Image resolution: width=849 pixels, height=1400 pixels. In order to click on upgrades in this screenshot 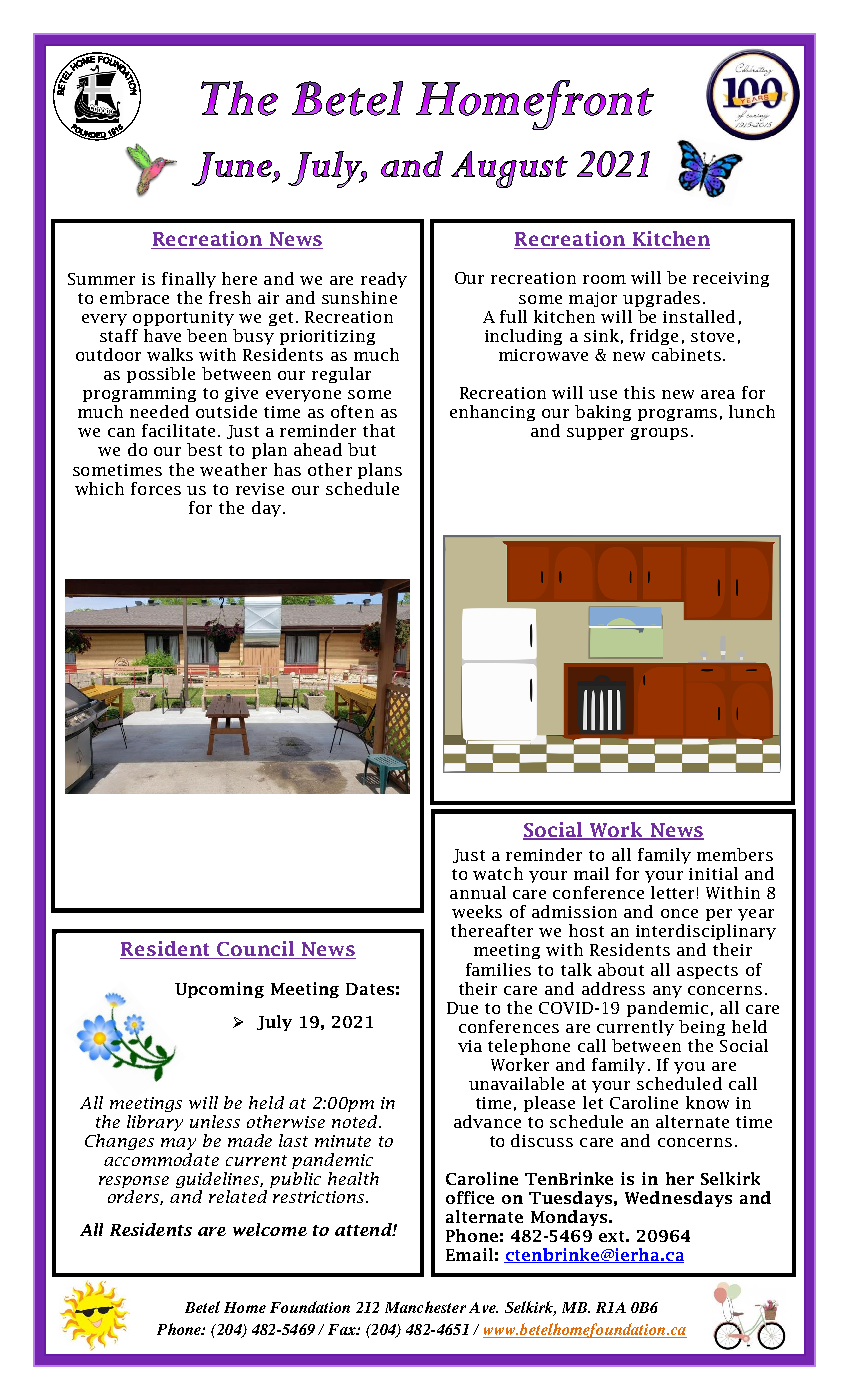, I will do `click(661, 299)`.
